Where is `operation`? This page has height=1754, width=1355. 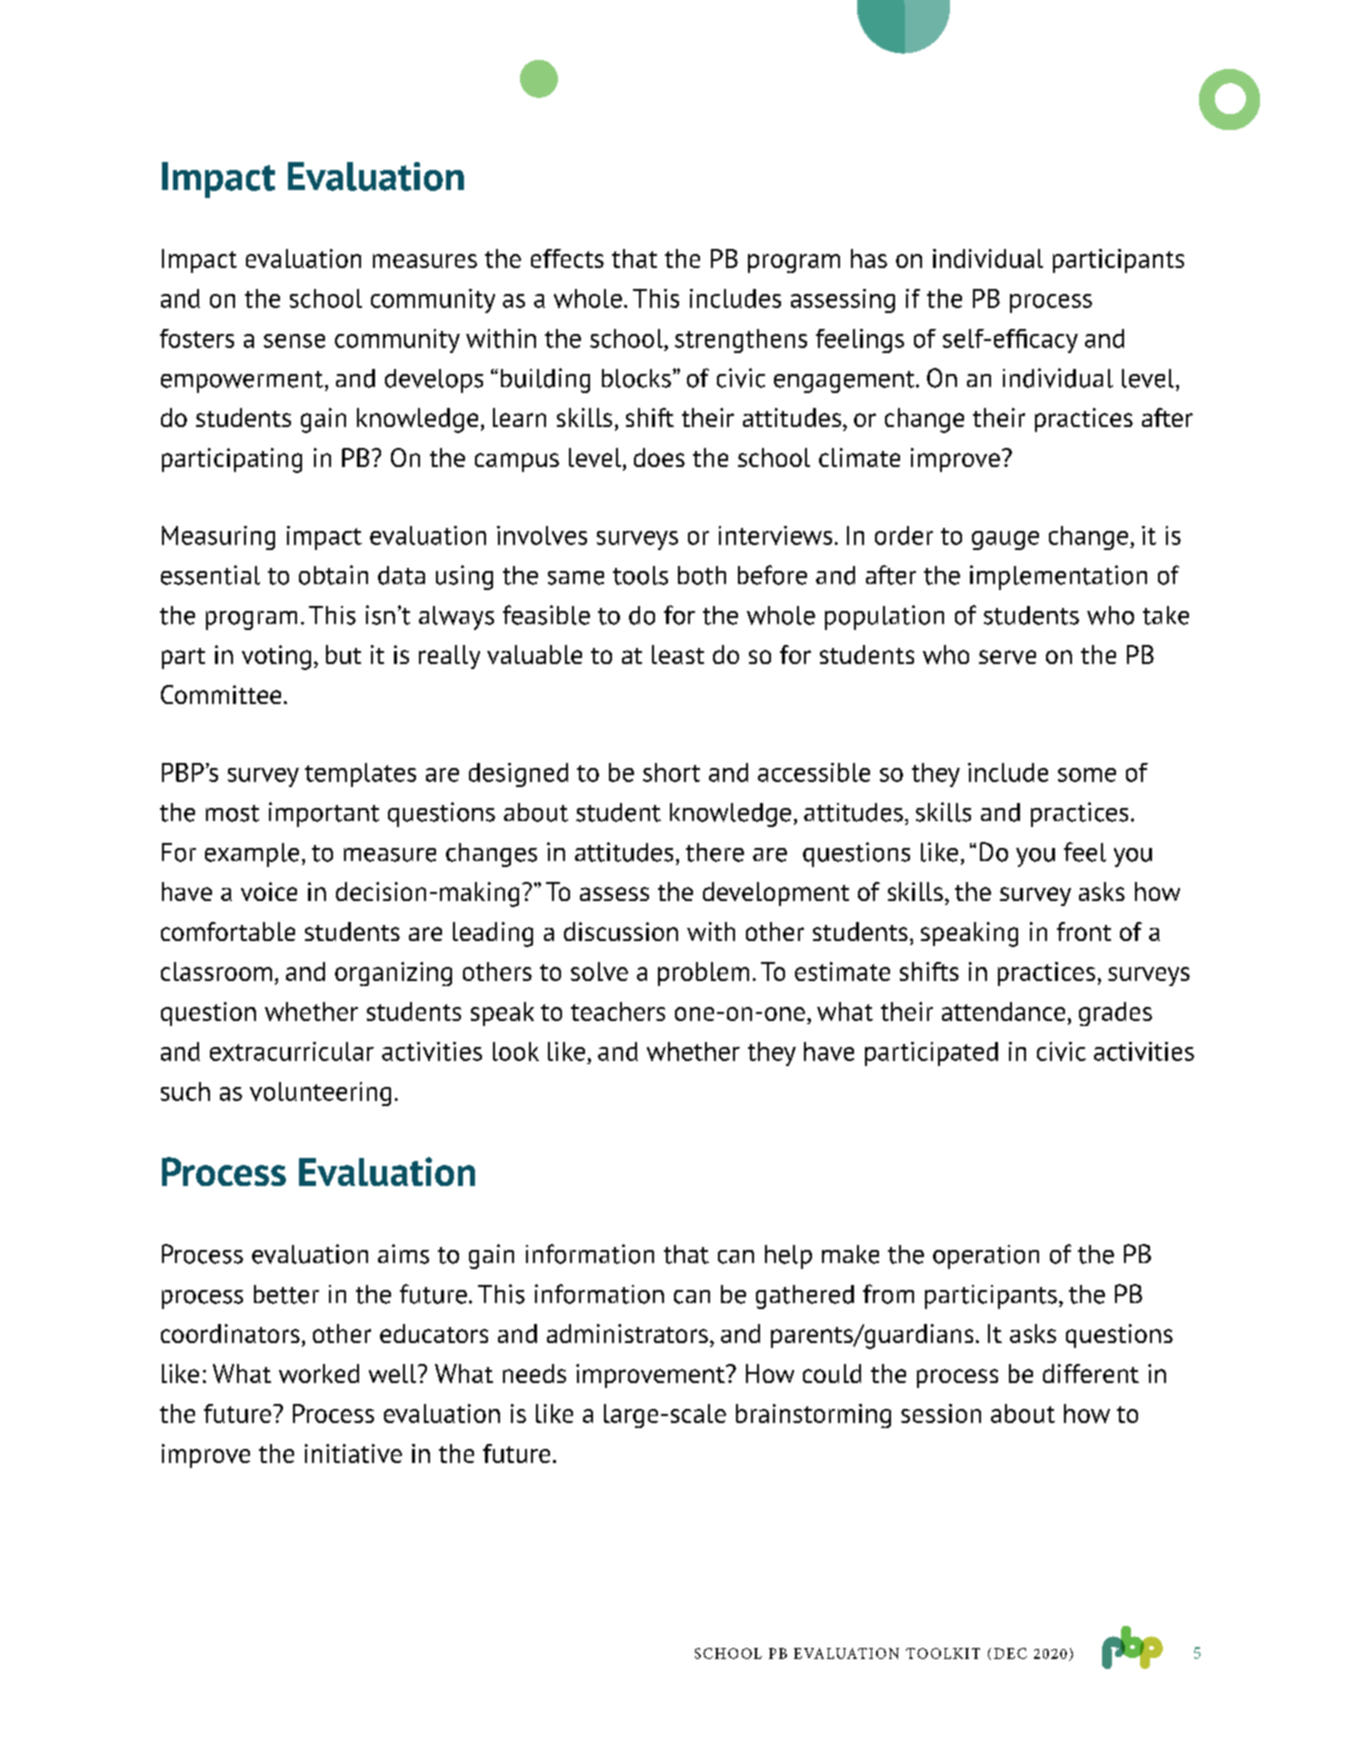
operation is located at coordinates (986, 1257).
